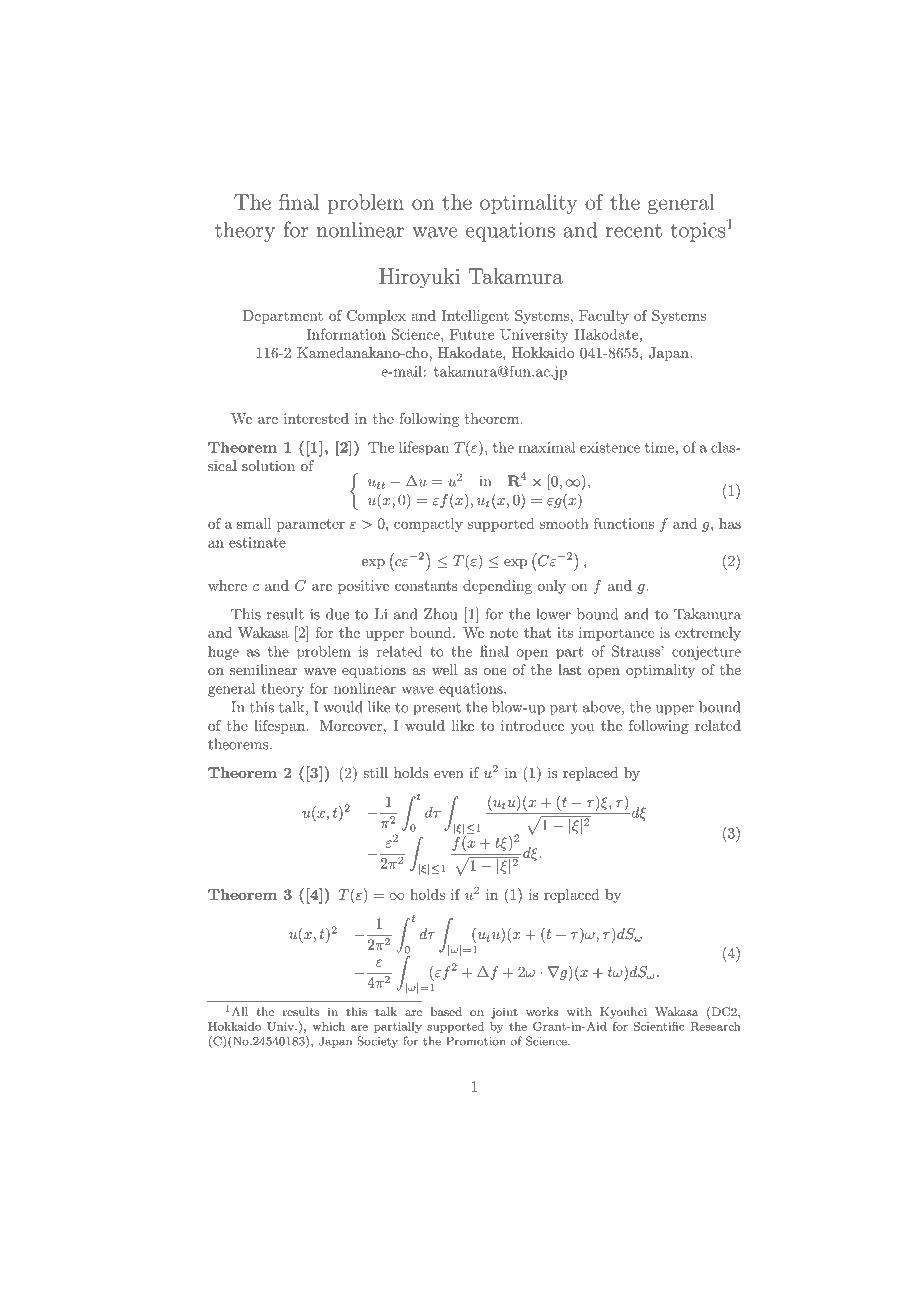 The width and height of the image is (924, 1308). Describe the element at coordinates (257, 542) in the image. I see `estimate` at that location.
